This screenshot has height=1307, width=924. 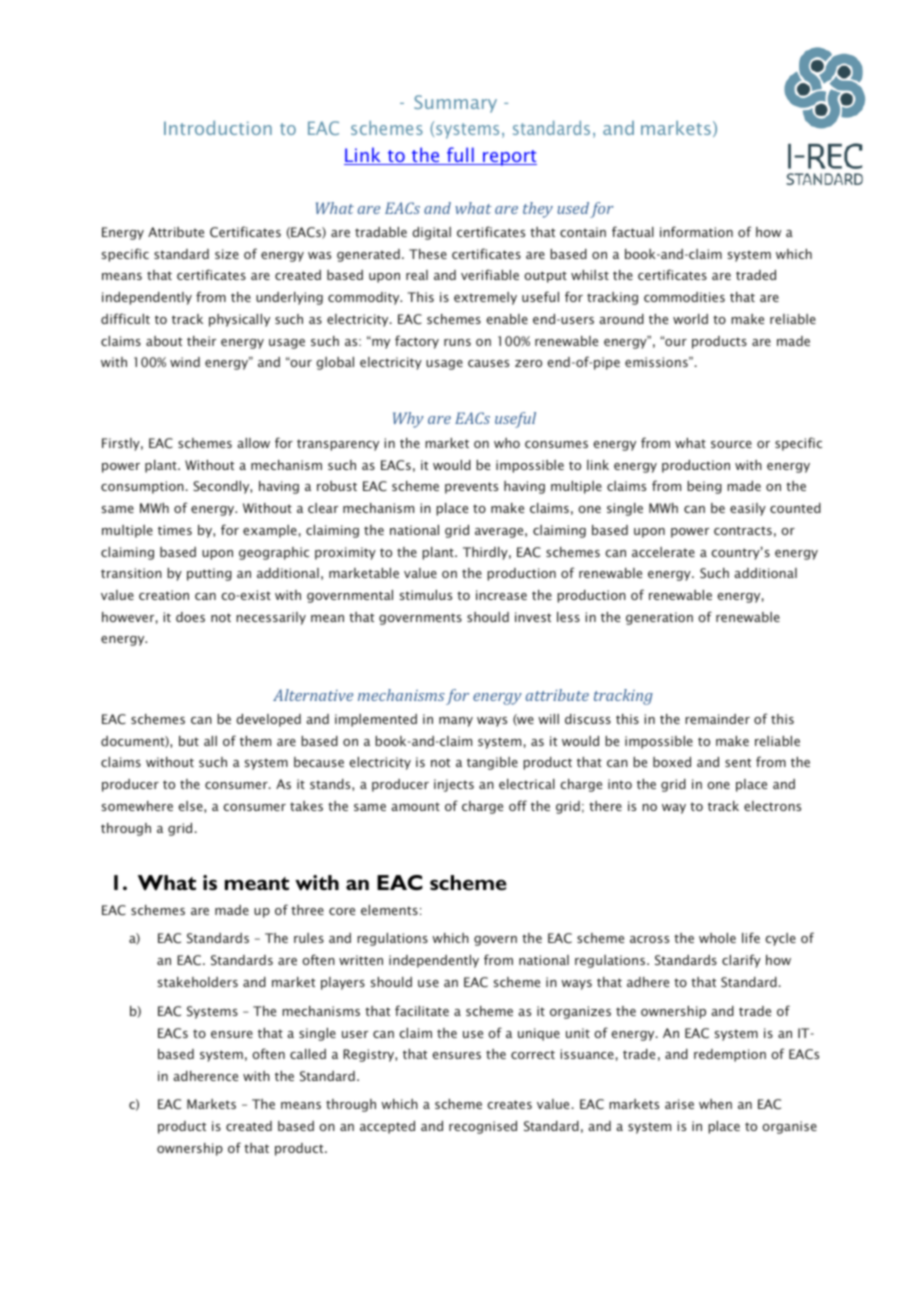 What do you see at coordinates (460, 156) in the screenshot?
I see `full` at bounding box center [460, 156].
